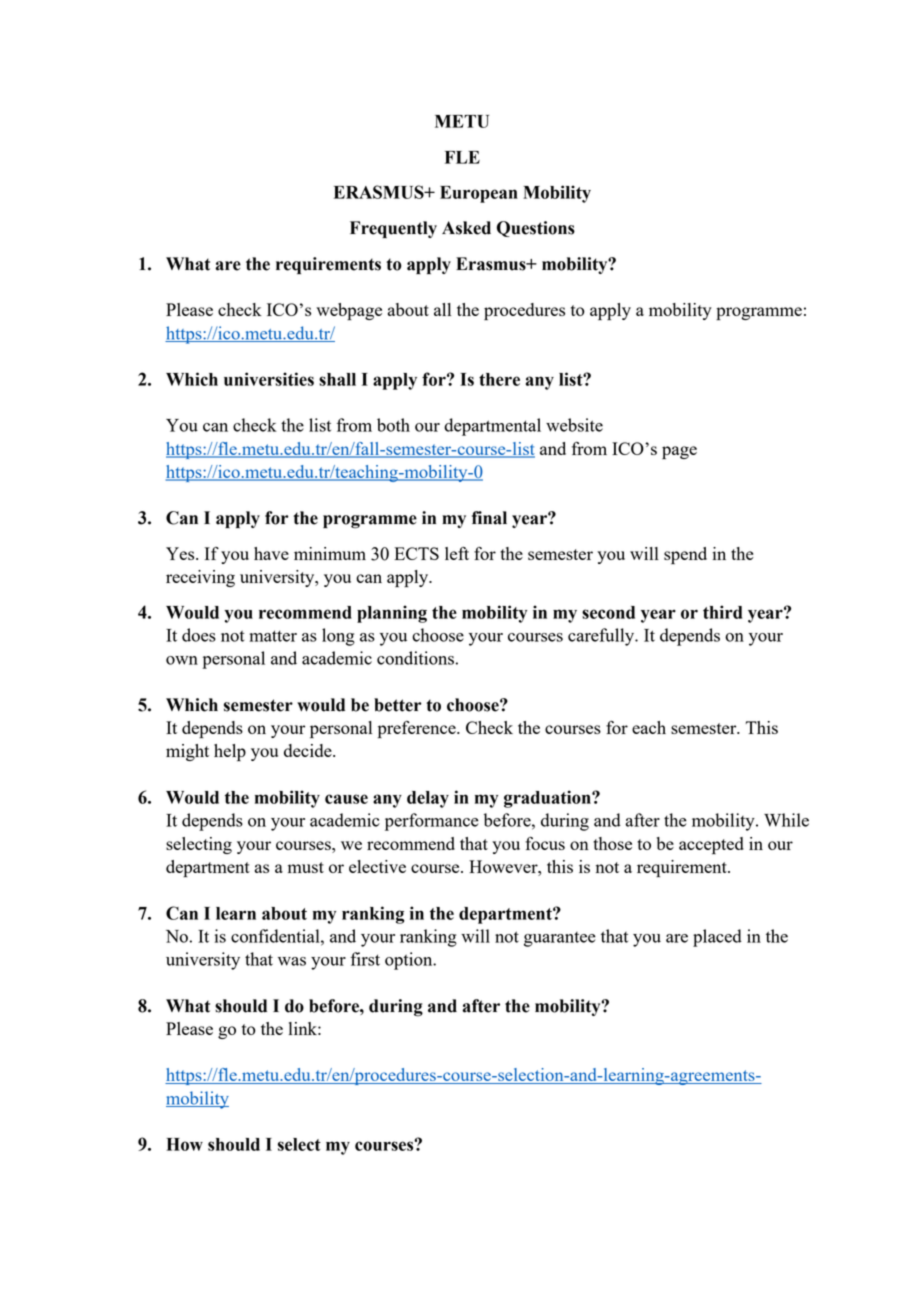 The image size is (924, 1308). I want to click on was, so click(292, 961).
